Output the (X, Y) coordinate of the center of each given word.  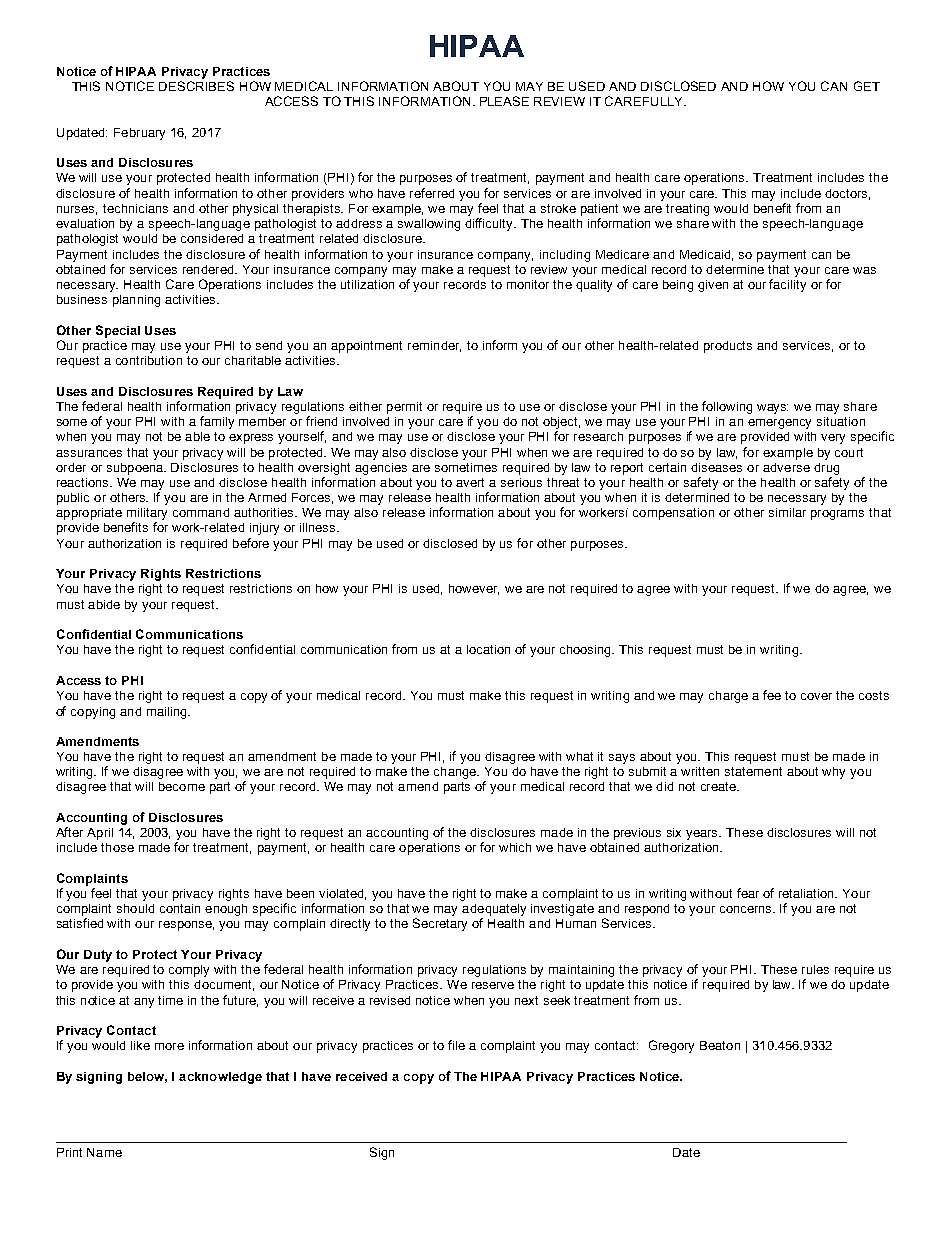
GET (867, 86)
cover (816, 696)
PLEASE (504, 101)
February (139, 134)
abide (104, 604)
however (474, 589)
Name (104, 1152)
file (456, 1045)
